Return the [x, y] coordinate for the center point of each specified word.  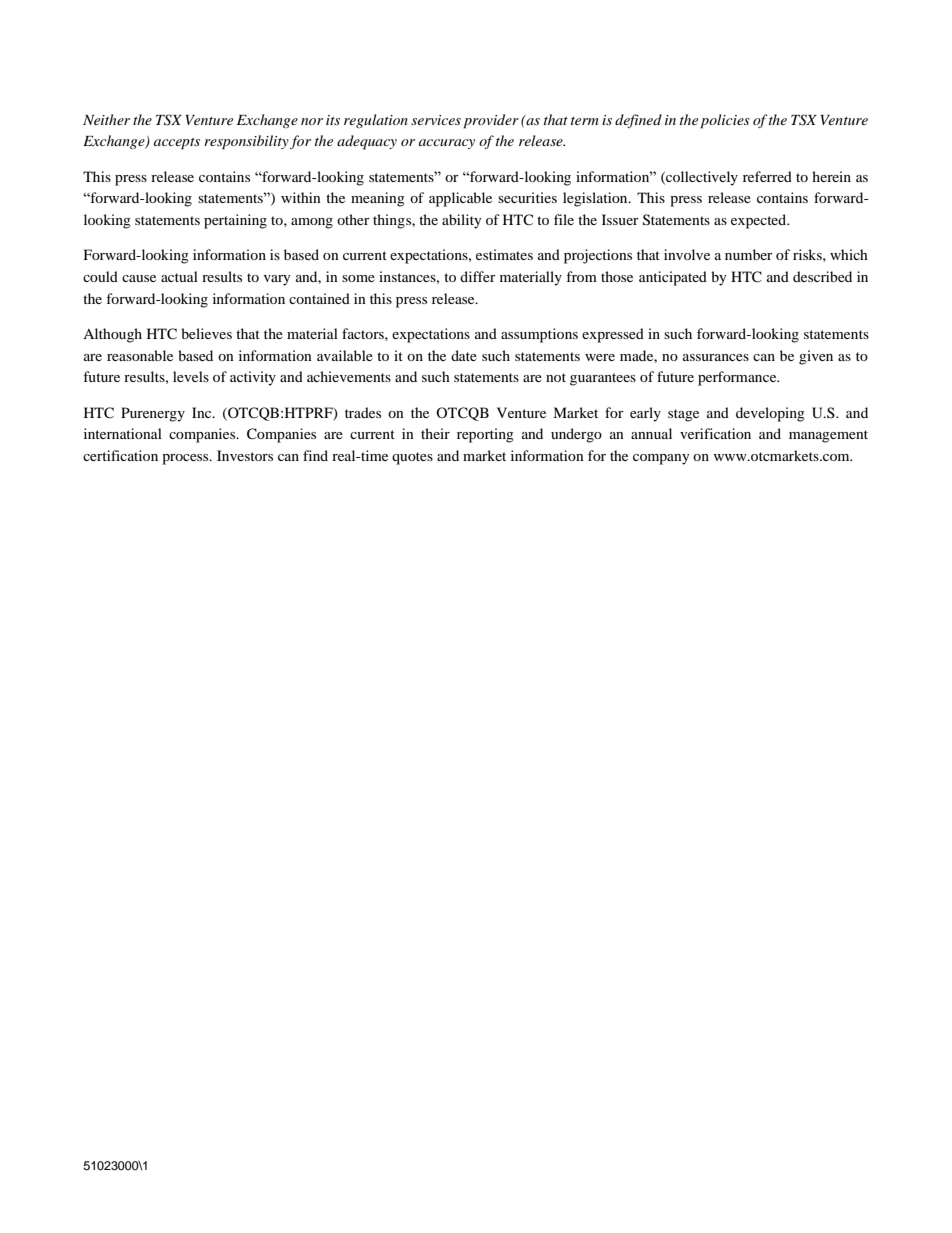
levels [191, 376]
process [186, 459]
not [556, 377]
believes [206, 333]
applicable [460, 199]
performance [738, 378]
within [301, 197]
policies [725, 121]
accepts [177, 144]
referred [767, 176]
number [749, 254]
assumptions [539, 335]
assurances [716, 357]
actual [179, 276]
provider [491, 121]
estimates [504, 254]
